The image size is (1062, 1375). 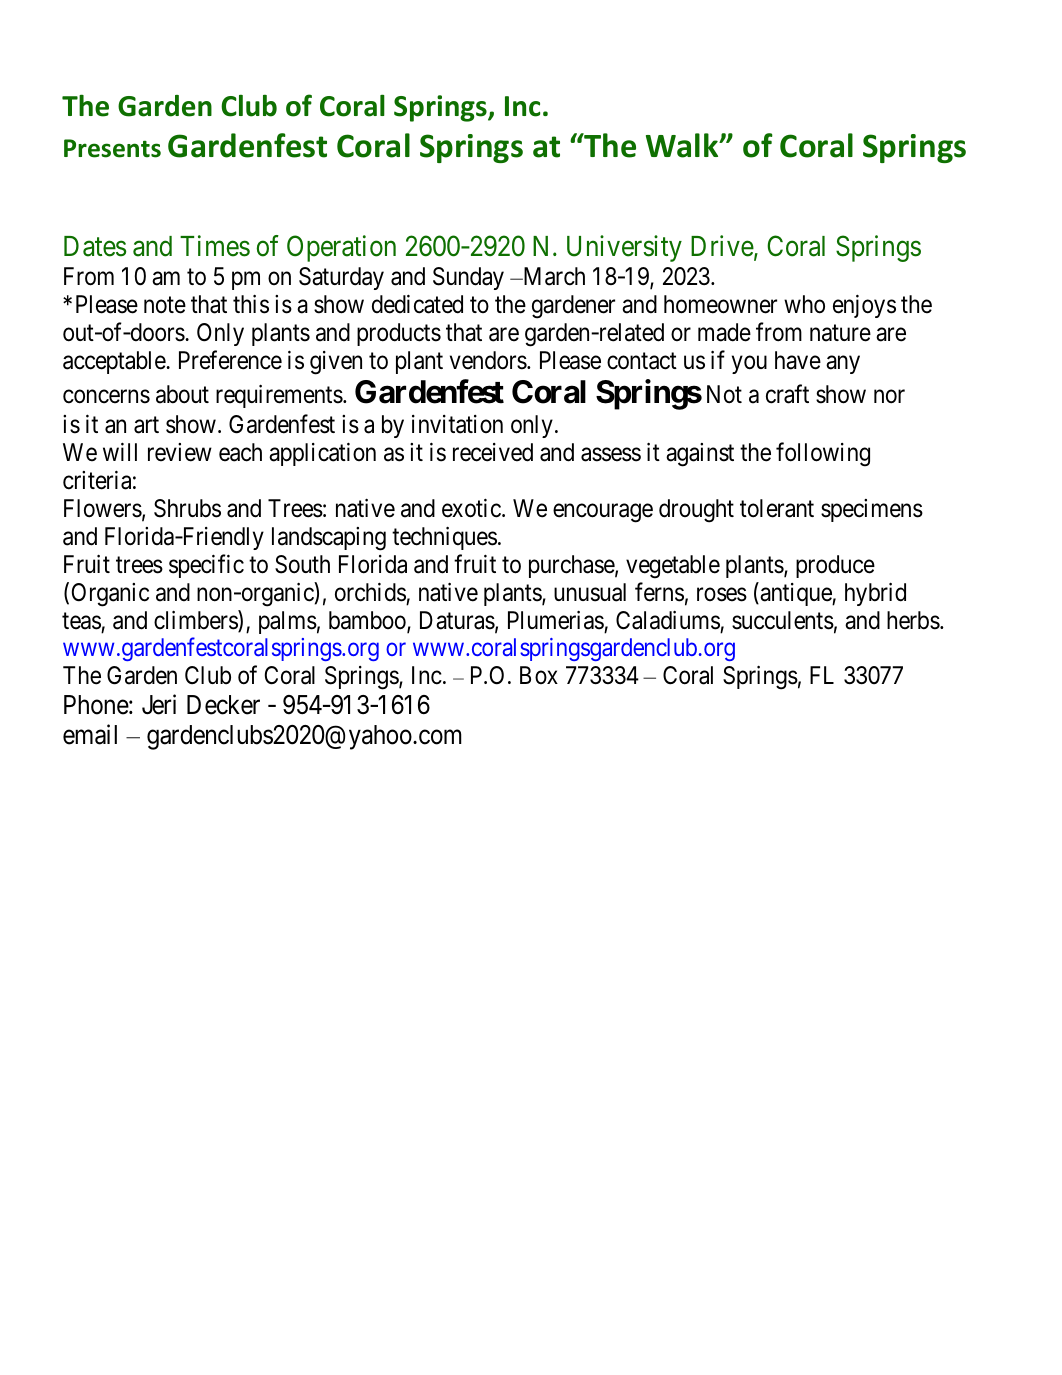 I want to click on tolerant, so click(x=777, y=508).
